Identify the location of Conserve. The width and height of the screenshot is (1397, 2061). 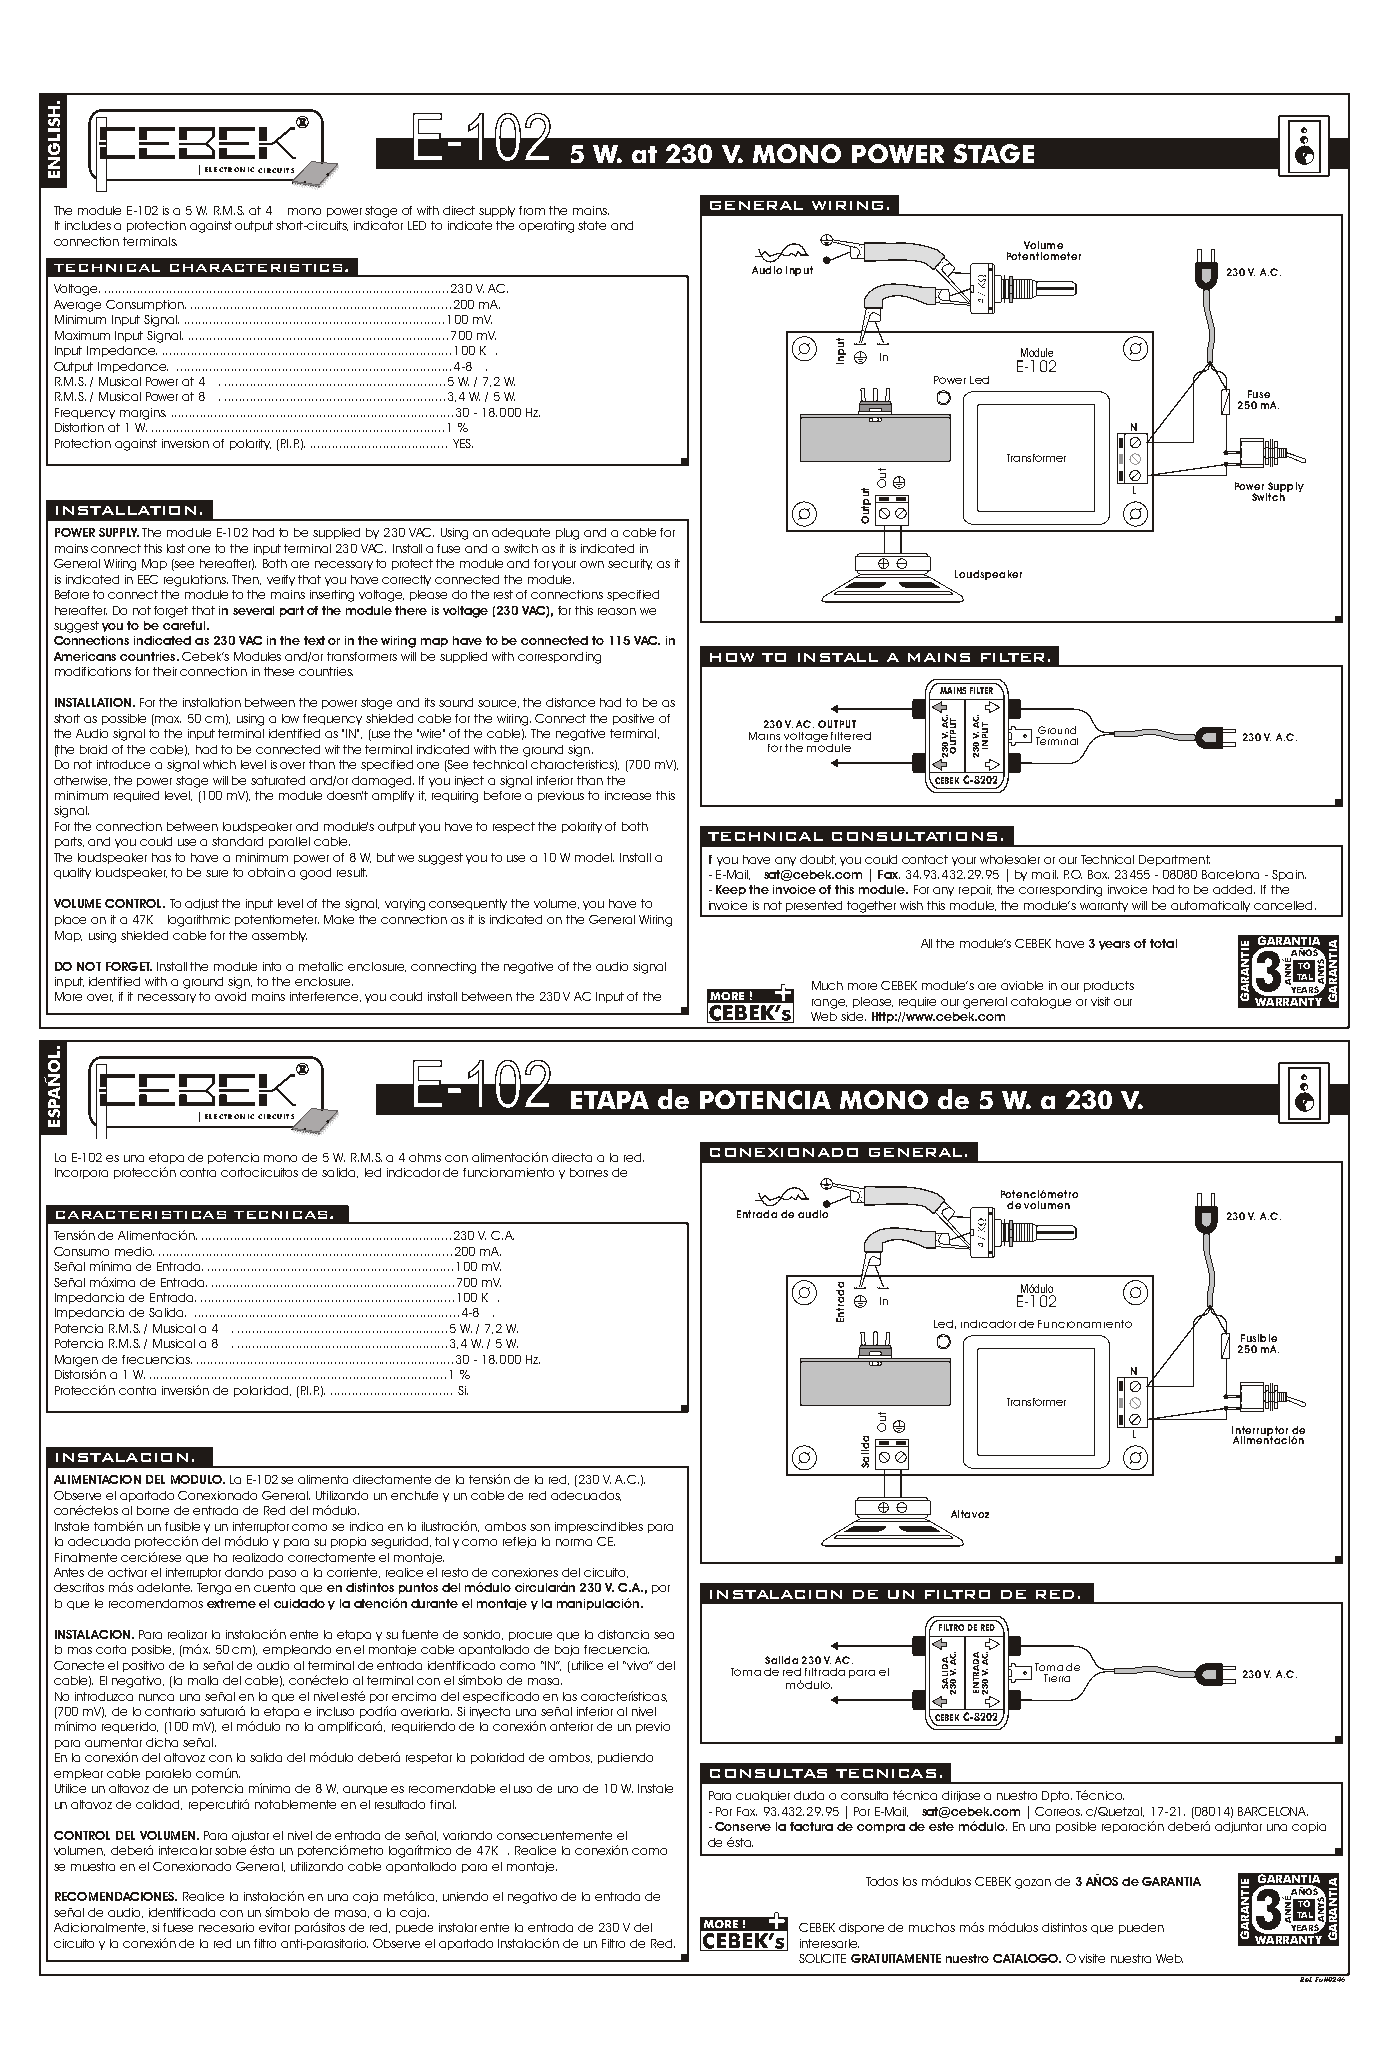
(743, 1826).
